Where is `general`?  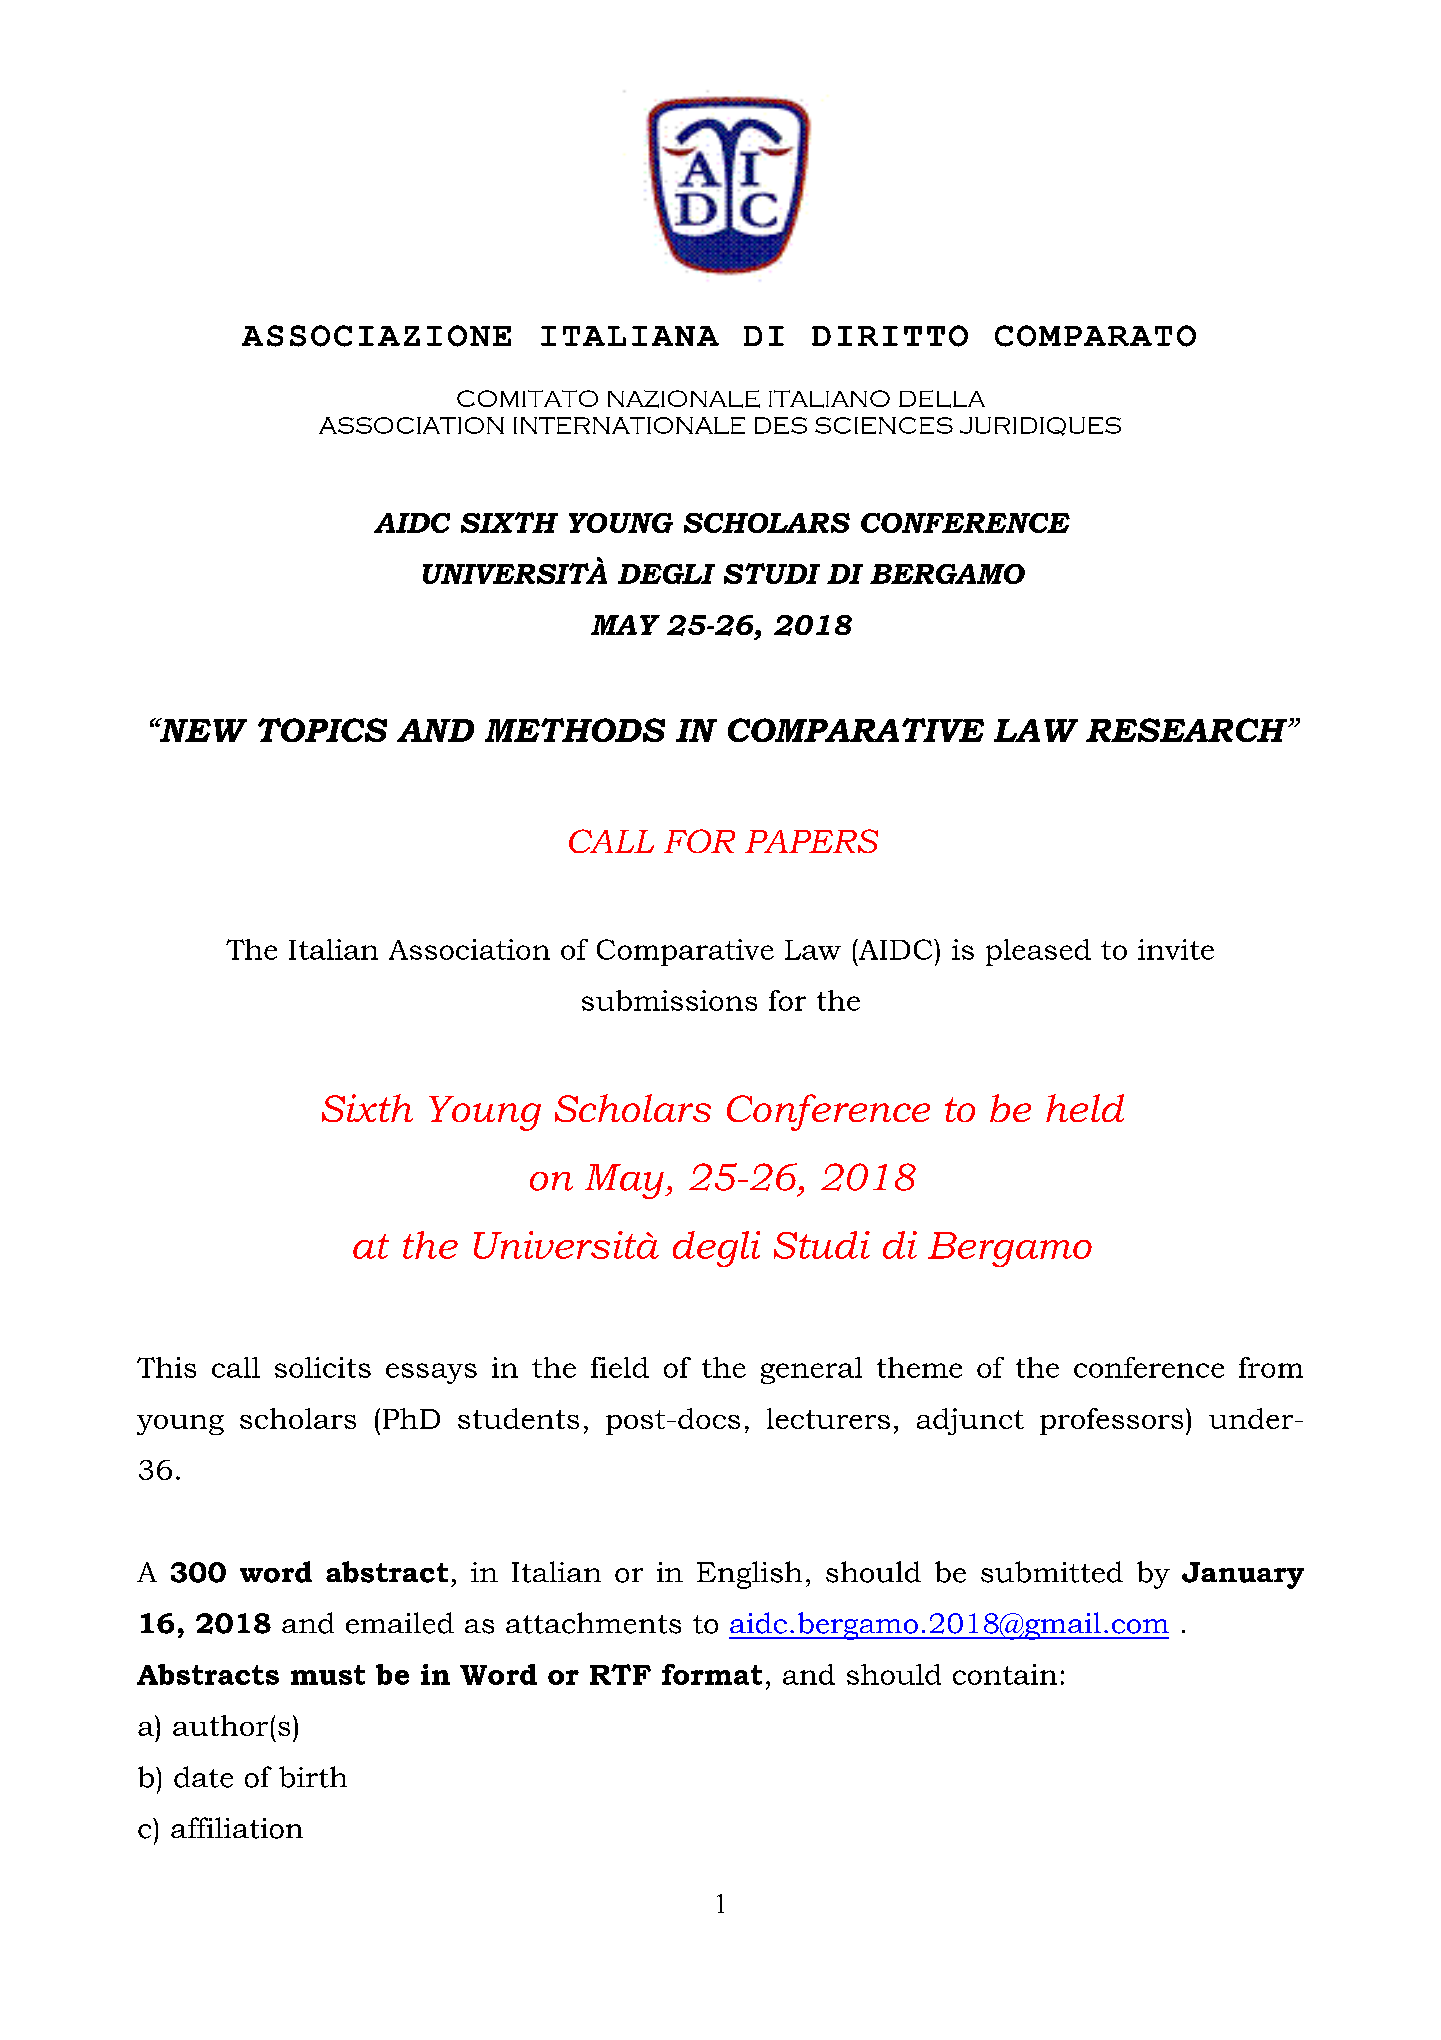 general is located at coordinates (811, 1370).
